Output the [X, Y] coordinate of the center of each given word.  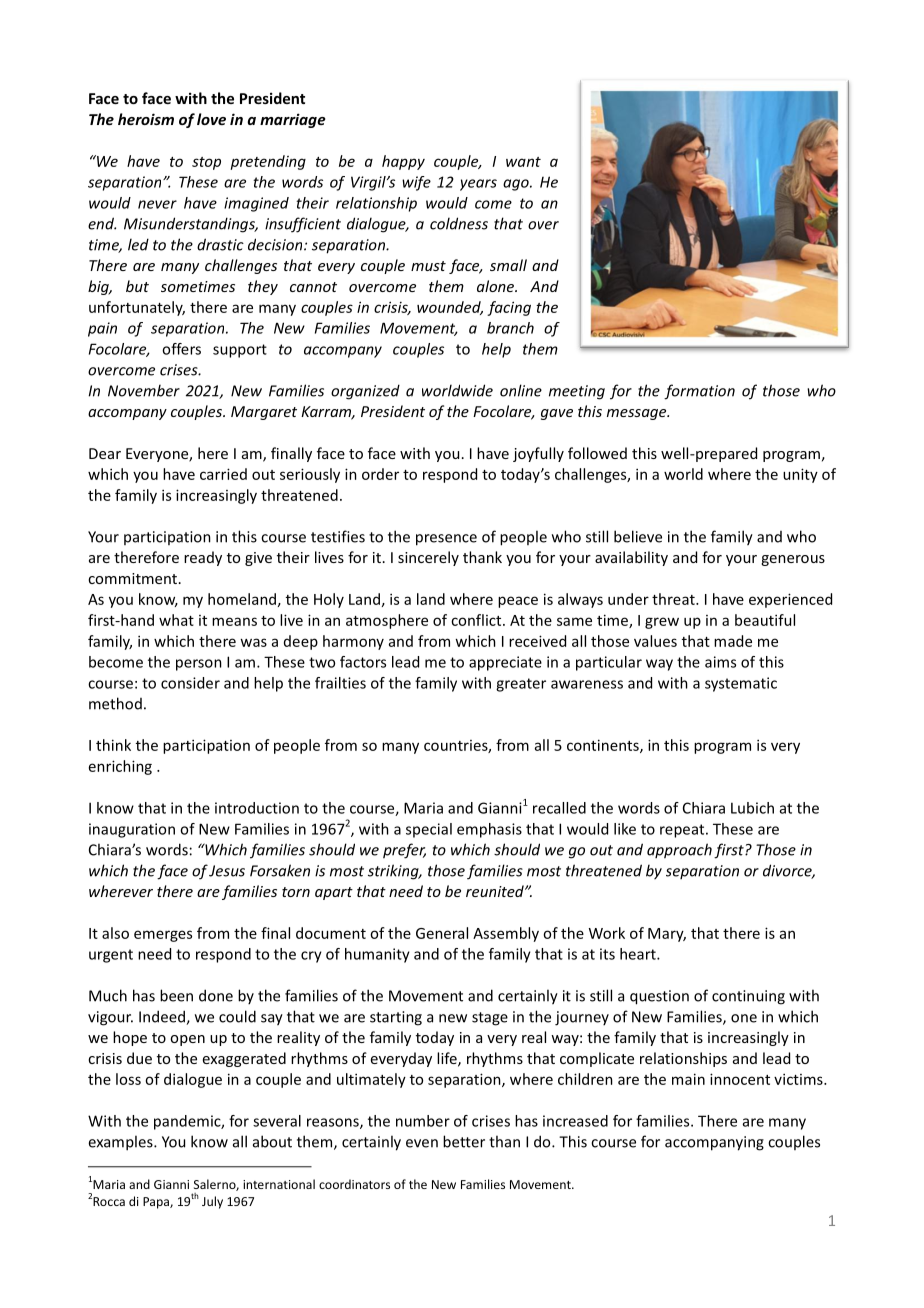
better [464, 1141]
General [442, 933]
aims [720, 662]
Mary [667, 935]
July [212, 1202]
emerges [163, 936]
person [199, 665]
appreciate [505, 663]
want [523, 162]
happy [403, 162]
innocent [740, 1079]
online [521, 390]
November [144, 390]
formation [699, 392]
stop [206, 163]
